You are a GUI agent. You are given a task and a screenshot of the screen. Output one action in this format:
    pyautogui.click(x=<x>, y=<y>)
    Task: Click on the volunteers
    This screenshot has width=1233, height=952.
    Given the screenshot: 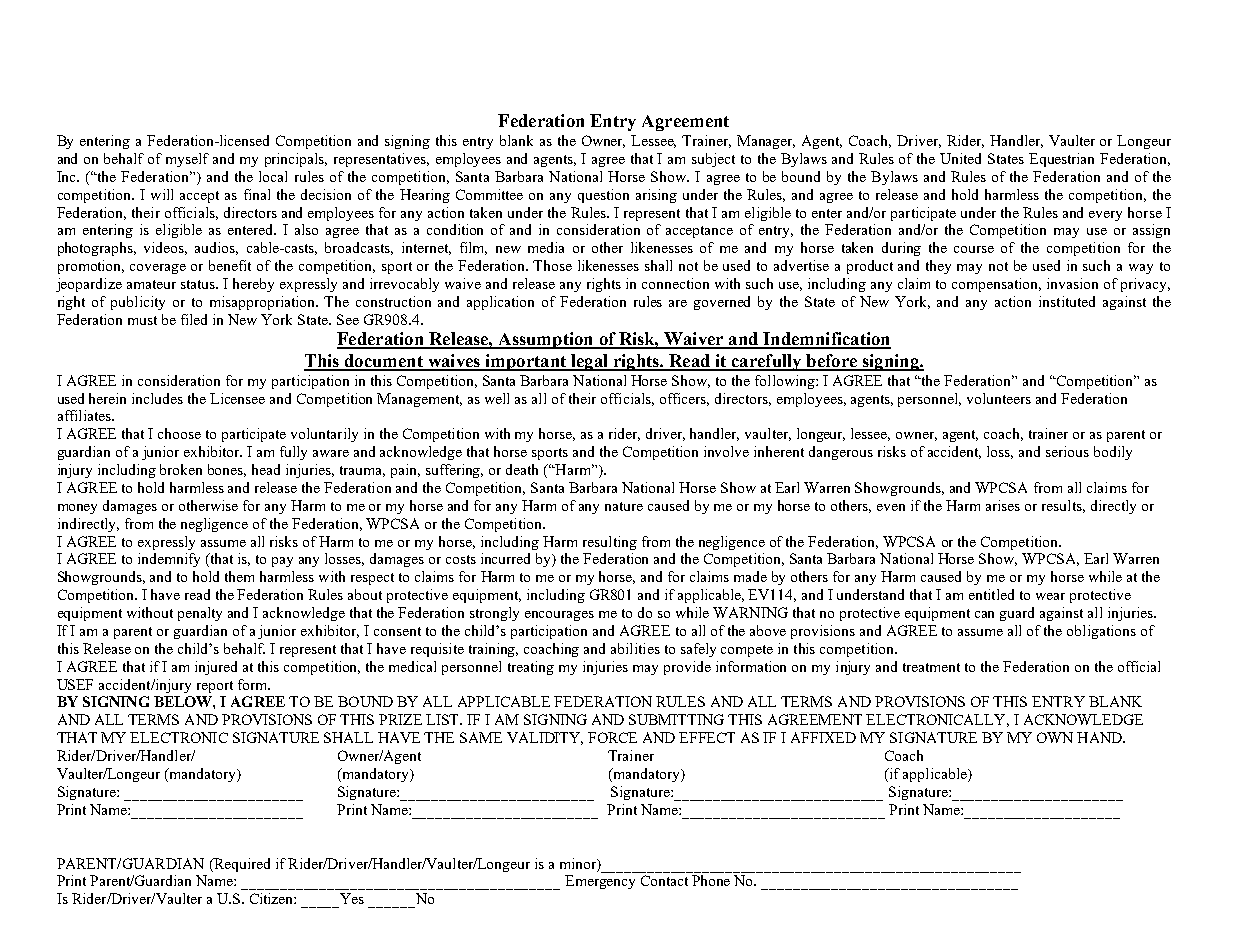 What is the action you would take?
    pyautogui.click(x=999, y=398)
